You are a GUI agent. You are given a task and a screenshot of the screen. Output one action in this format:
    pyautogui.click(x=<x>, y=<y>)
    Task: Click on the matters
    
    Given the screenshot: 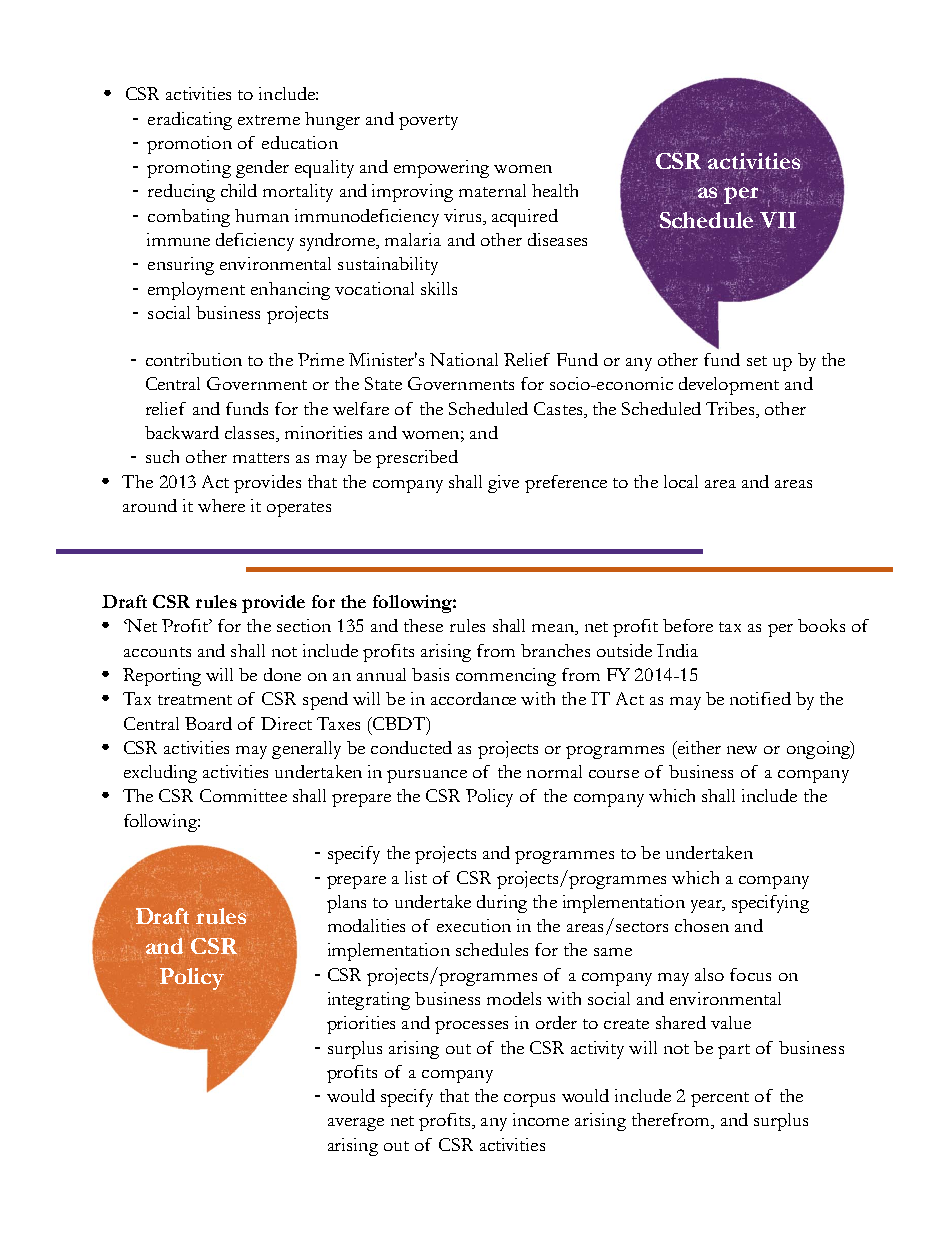 What is the action you would take?
    pyautogui.click(x=261, y=458)
